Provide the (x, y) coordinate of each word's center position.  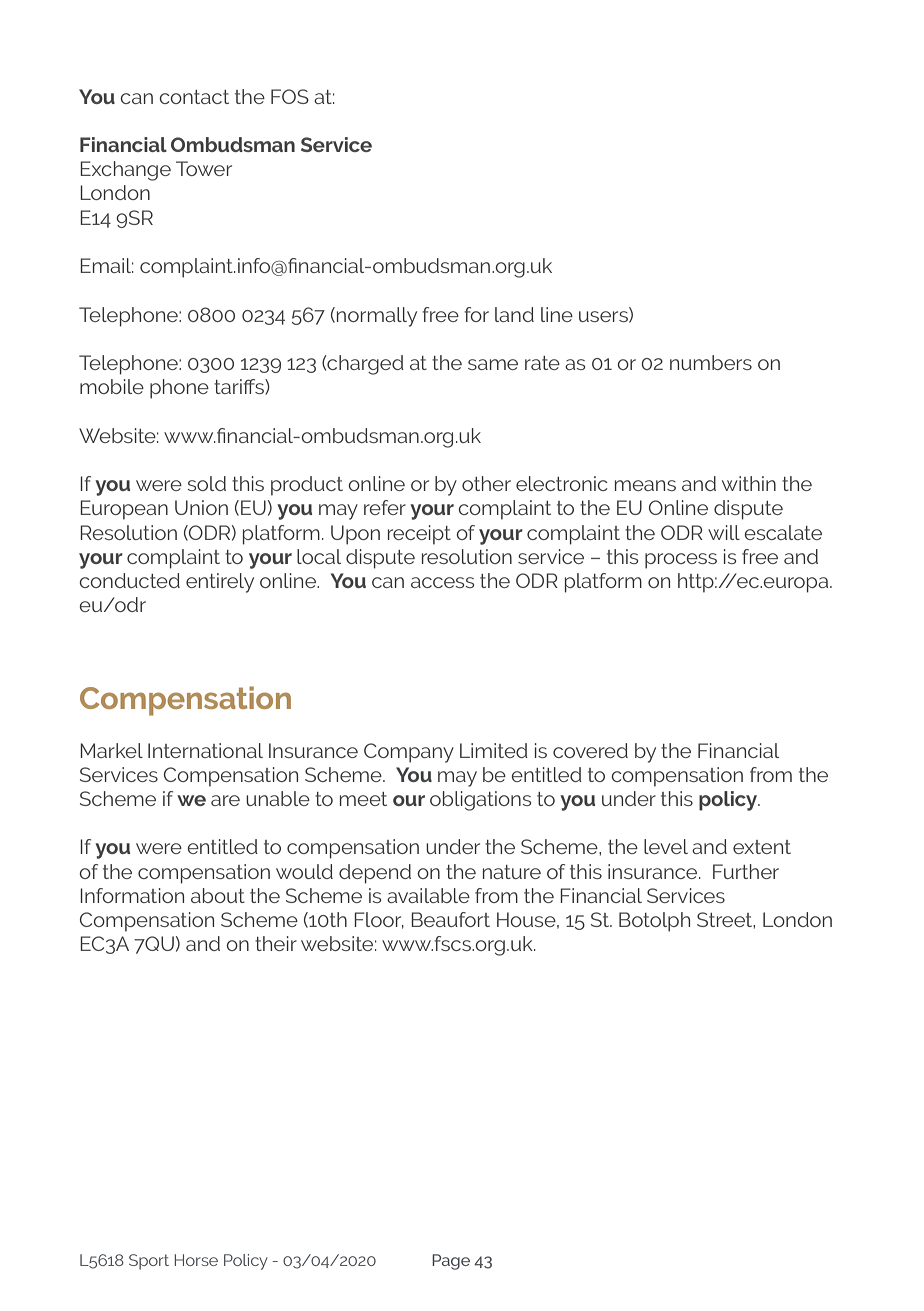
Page (451, 1262)
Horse (196, 1260)
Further (746, 871)
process (681, 561)
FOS (290, 96)
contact (194, 97)
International (205, 750)
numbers (711, 362)
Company (409, 753)
